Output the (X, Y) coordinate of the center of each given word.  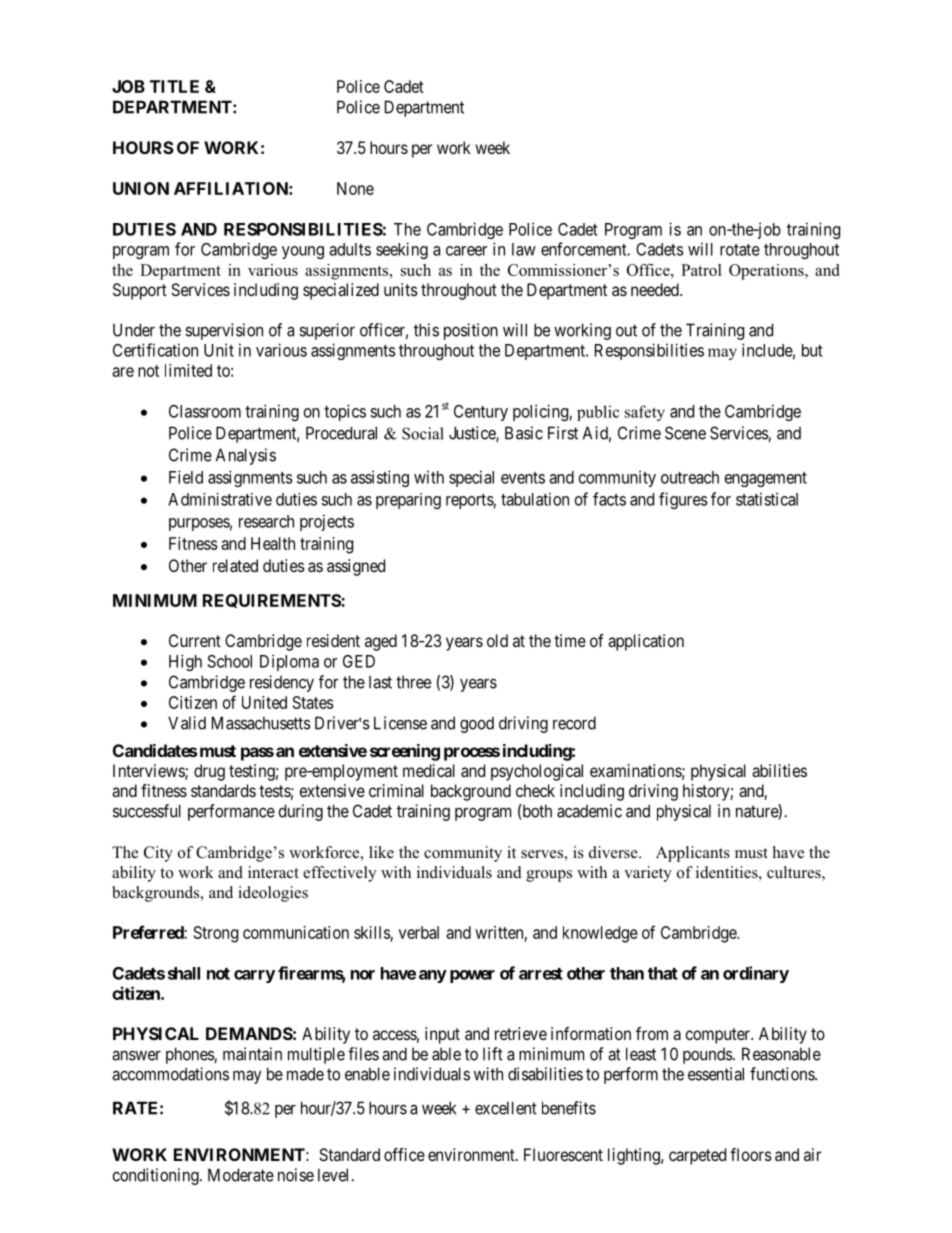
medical (429, 770)
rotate (740, 250)
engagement (766, 479)
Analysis (246, 456)
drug (209, 772)
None (355, 188)
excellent (506, 1108)
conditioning (157, 1176)
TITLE (174, 86)
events (523, 478)
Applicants (693, 854)
